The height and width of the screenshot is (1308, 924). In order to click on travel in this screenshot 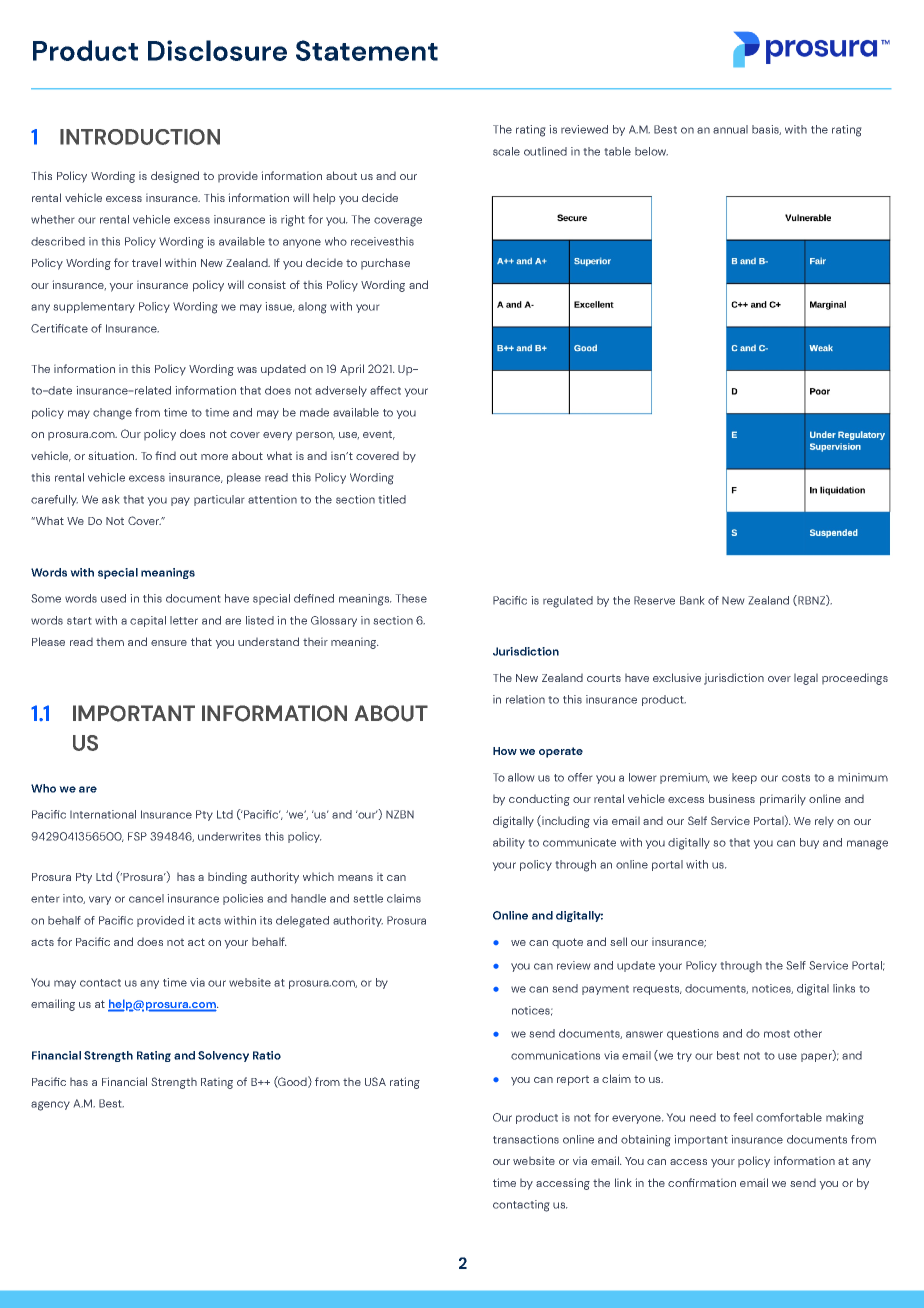, I will do `click(146, 262)`.
